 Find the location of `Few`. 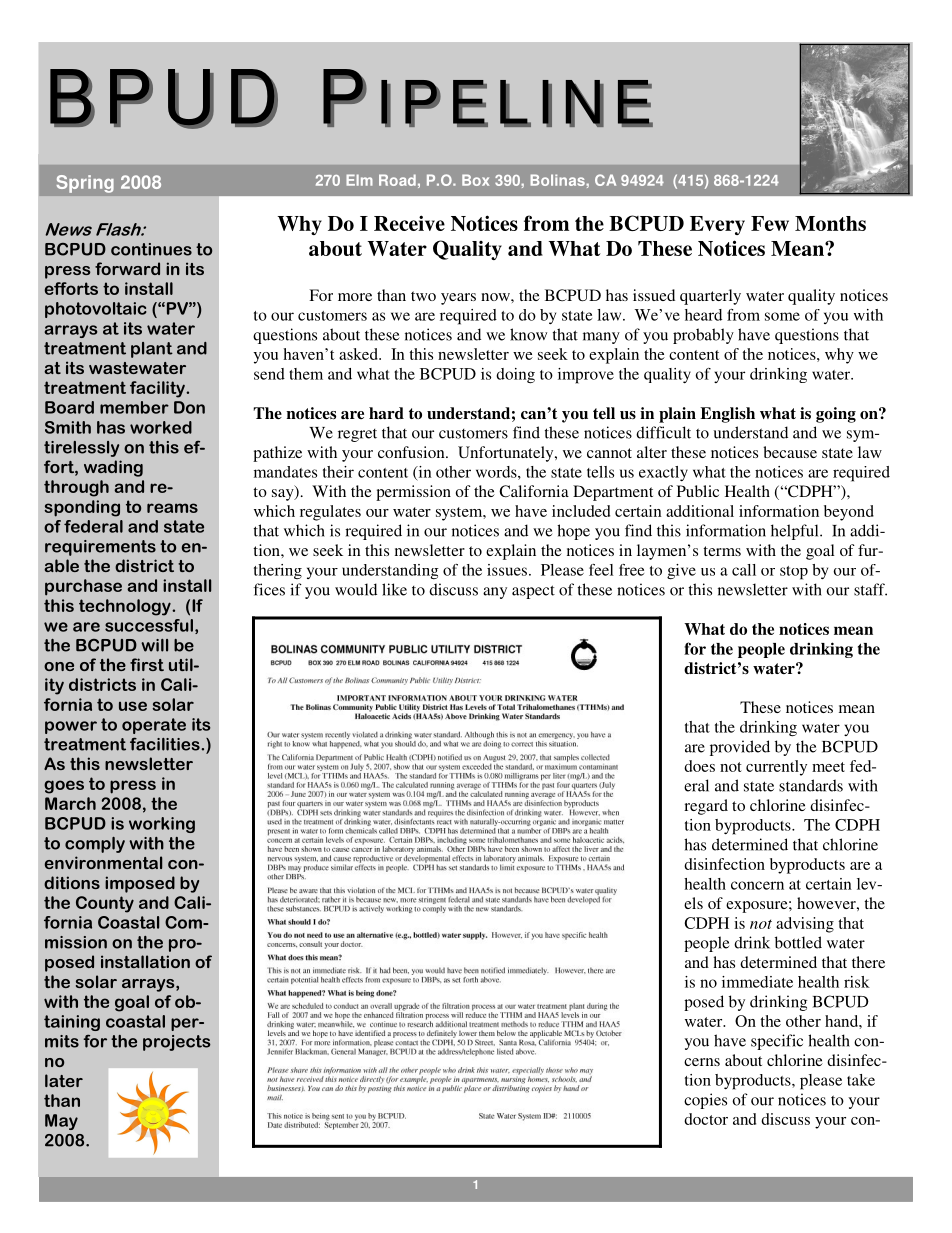

Few is located at coordinates (770, 223).
